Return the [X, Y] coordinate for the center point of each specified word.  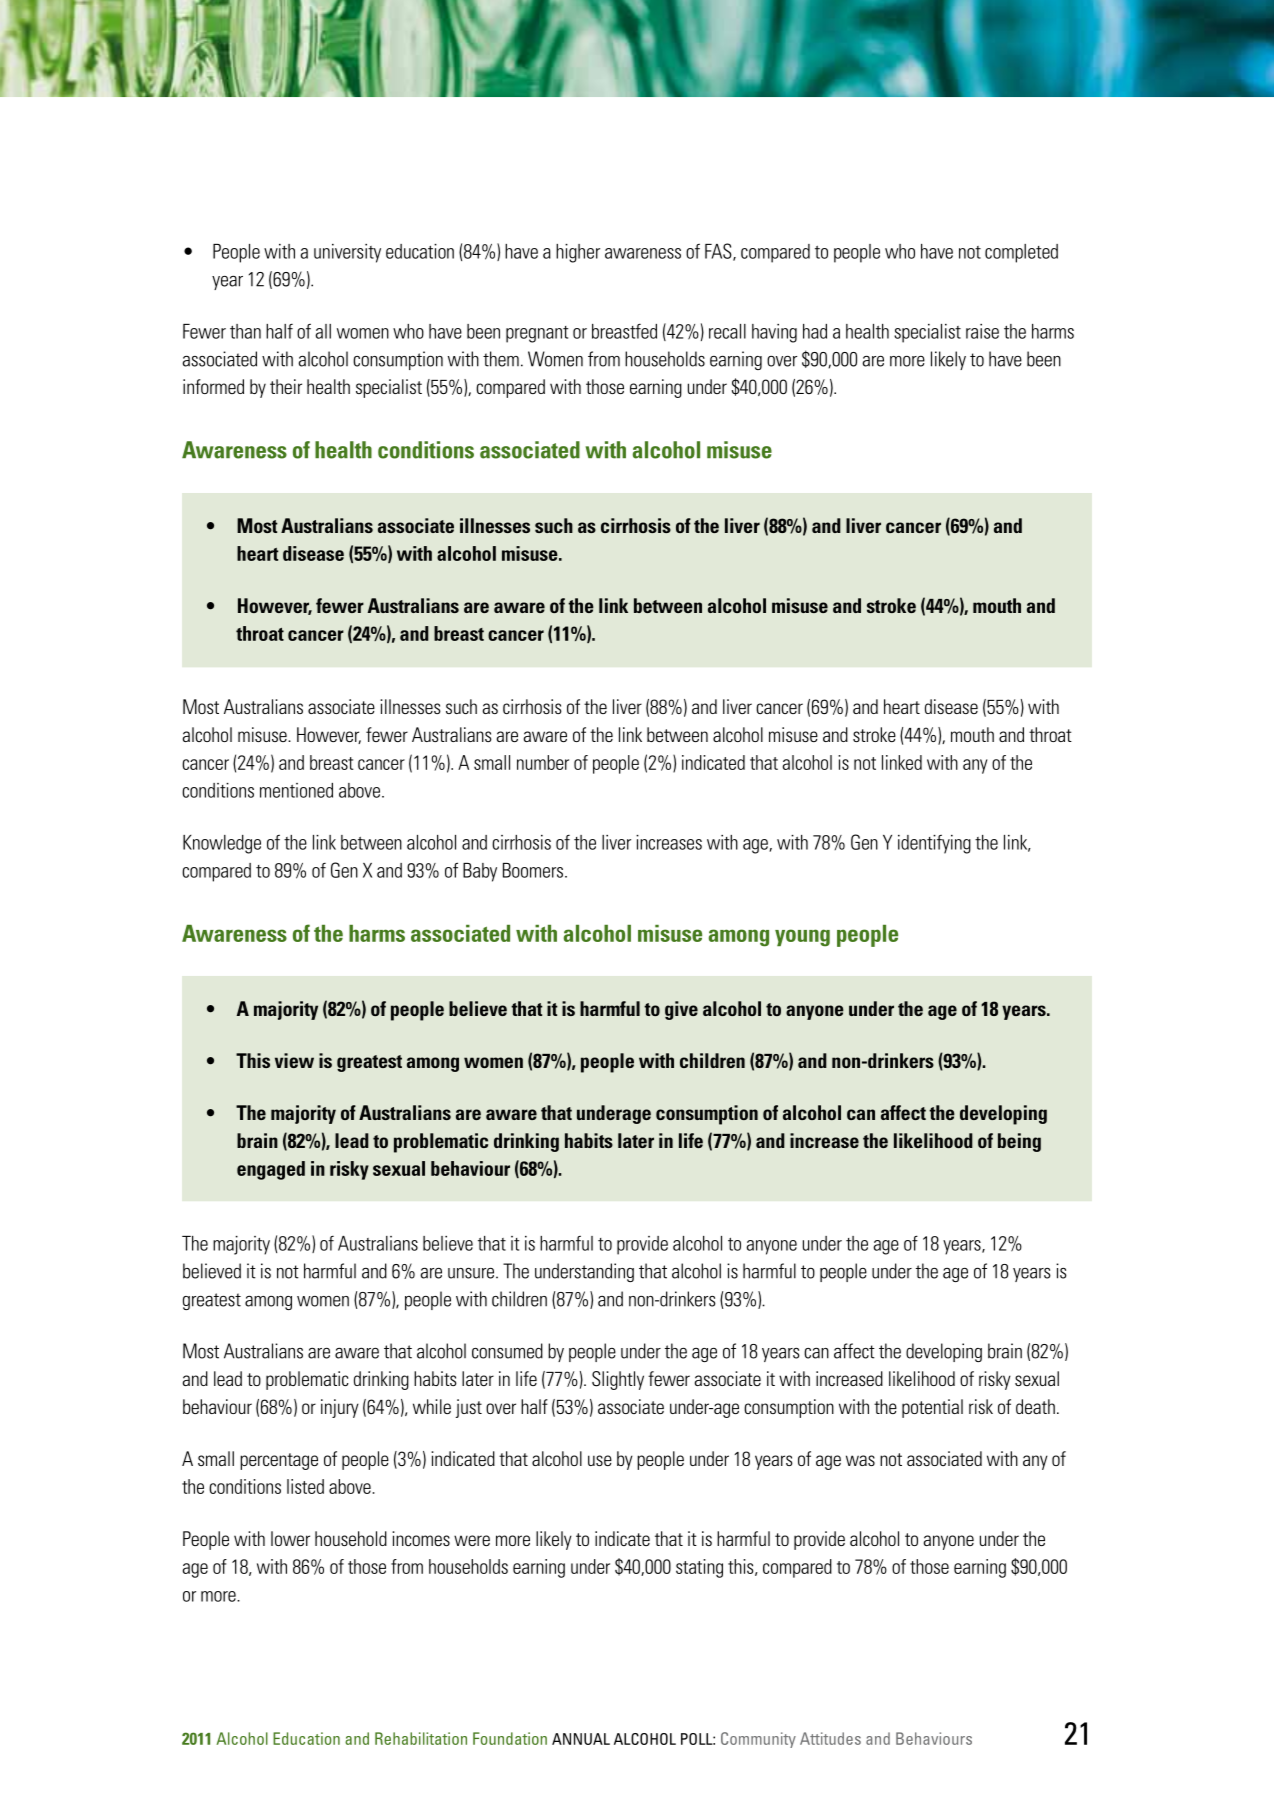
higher [578, 253]
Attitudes [830, 1738]
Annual [581, 1739]
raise [982, 331]
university [347, 253]
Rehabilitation [421, 1738]
